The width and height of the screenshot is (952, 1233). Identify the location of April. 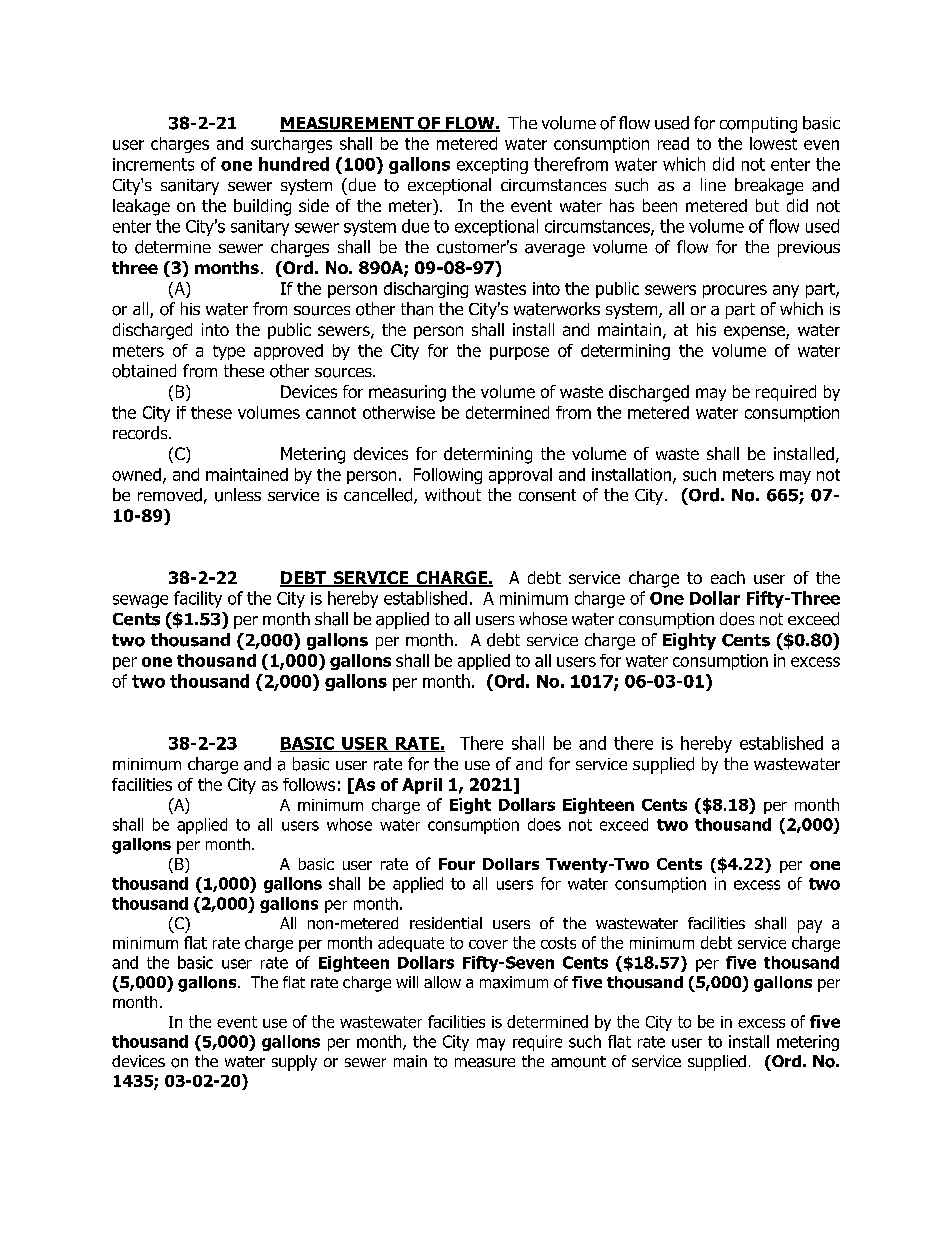
(422, 786).
